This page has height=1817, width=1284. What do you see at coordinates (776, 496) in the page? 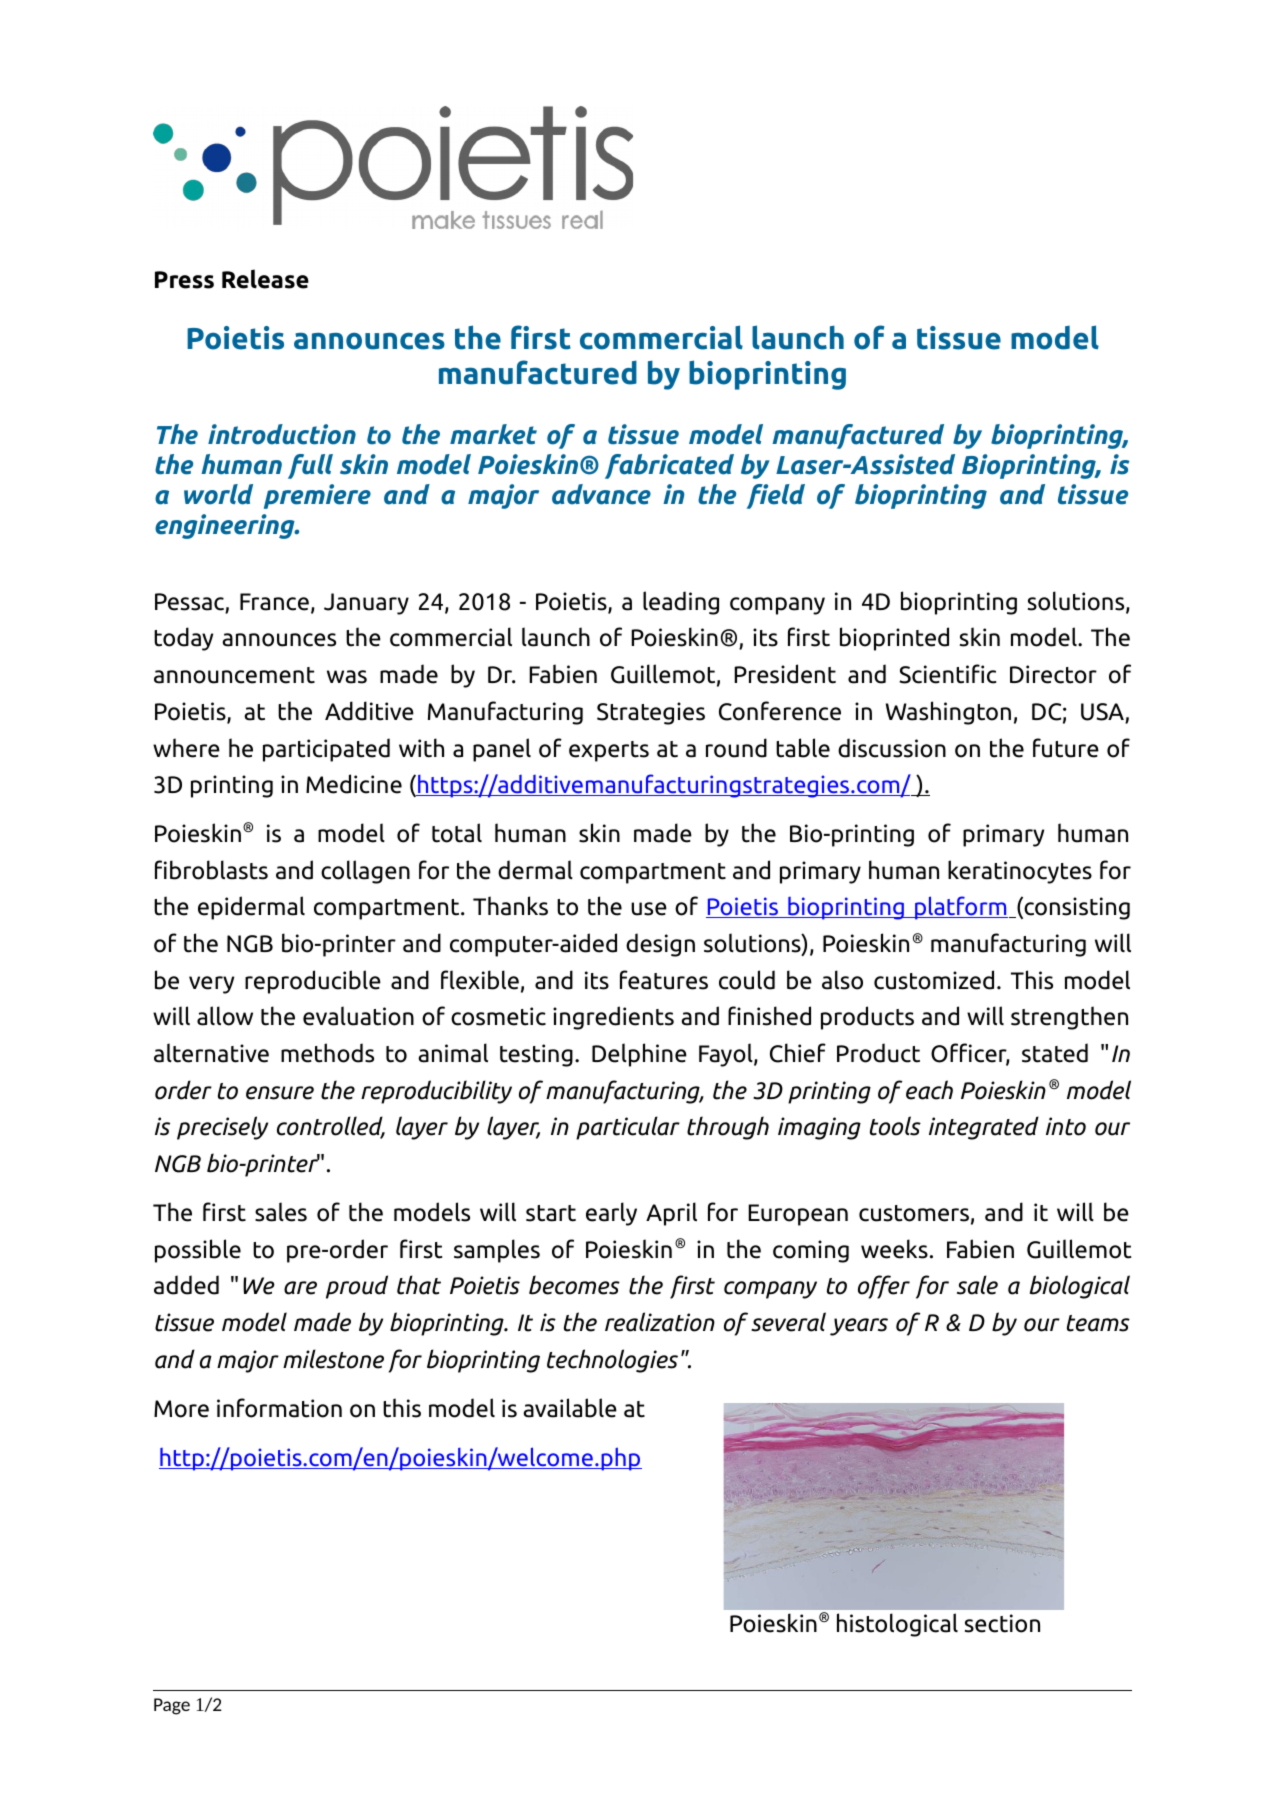
I see `field` at bounding box center [776, 496].
